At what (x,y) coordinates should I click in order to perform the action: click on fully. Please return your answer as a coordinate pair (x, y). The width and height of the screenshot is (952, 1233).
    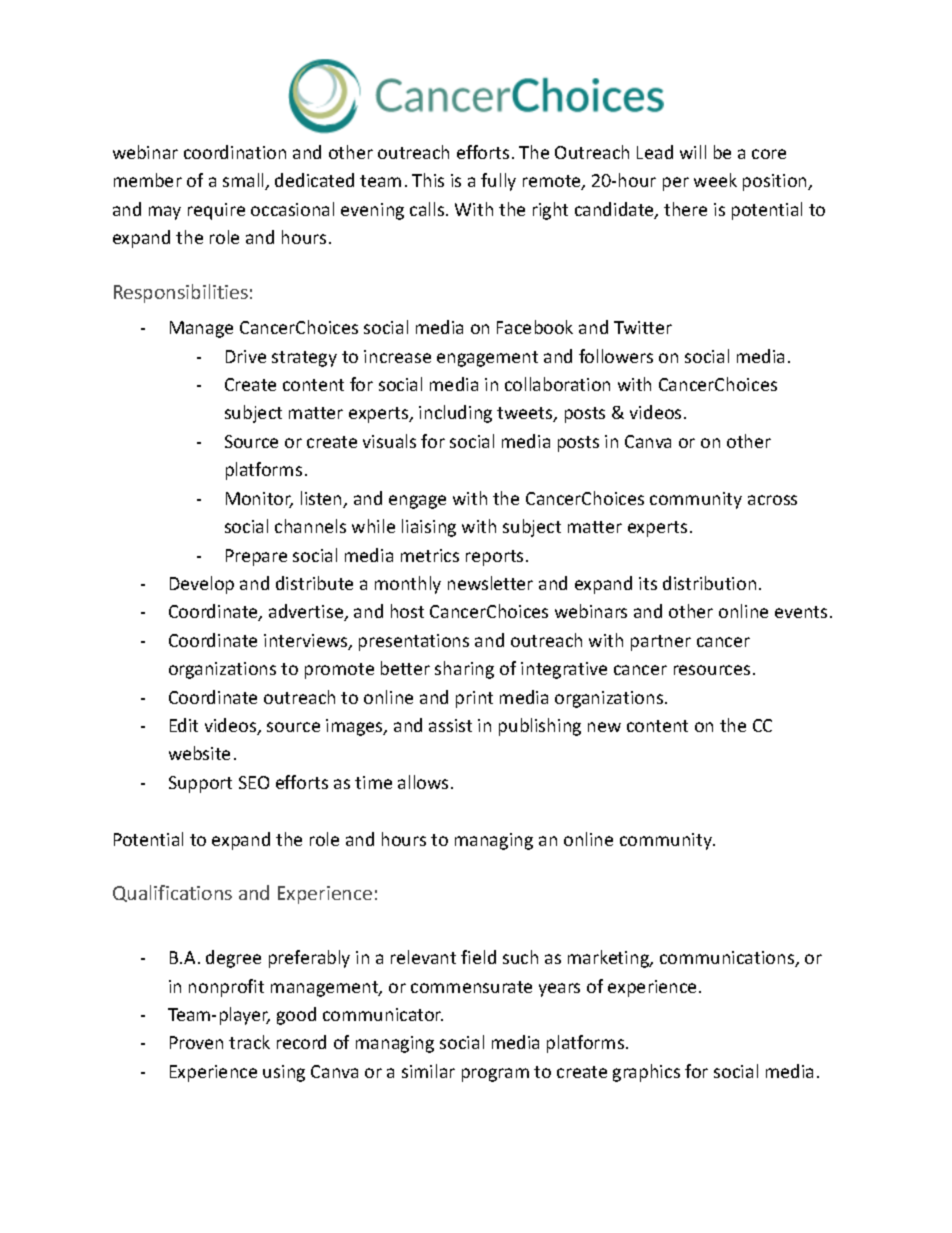
    Looking at the image, I should click on (498, 182).
